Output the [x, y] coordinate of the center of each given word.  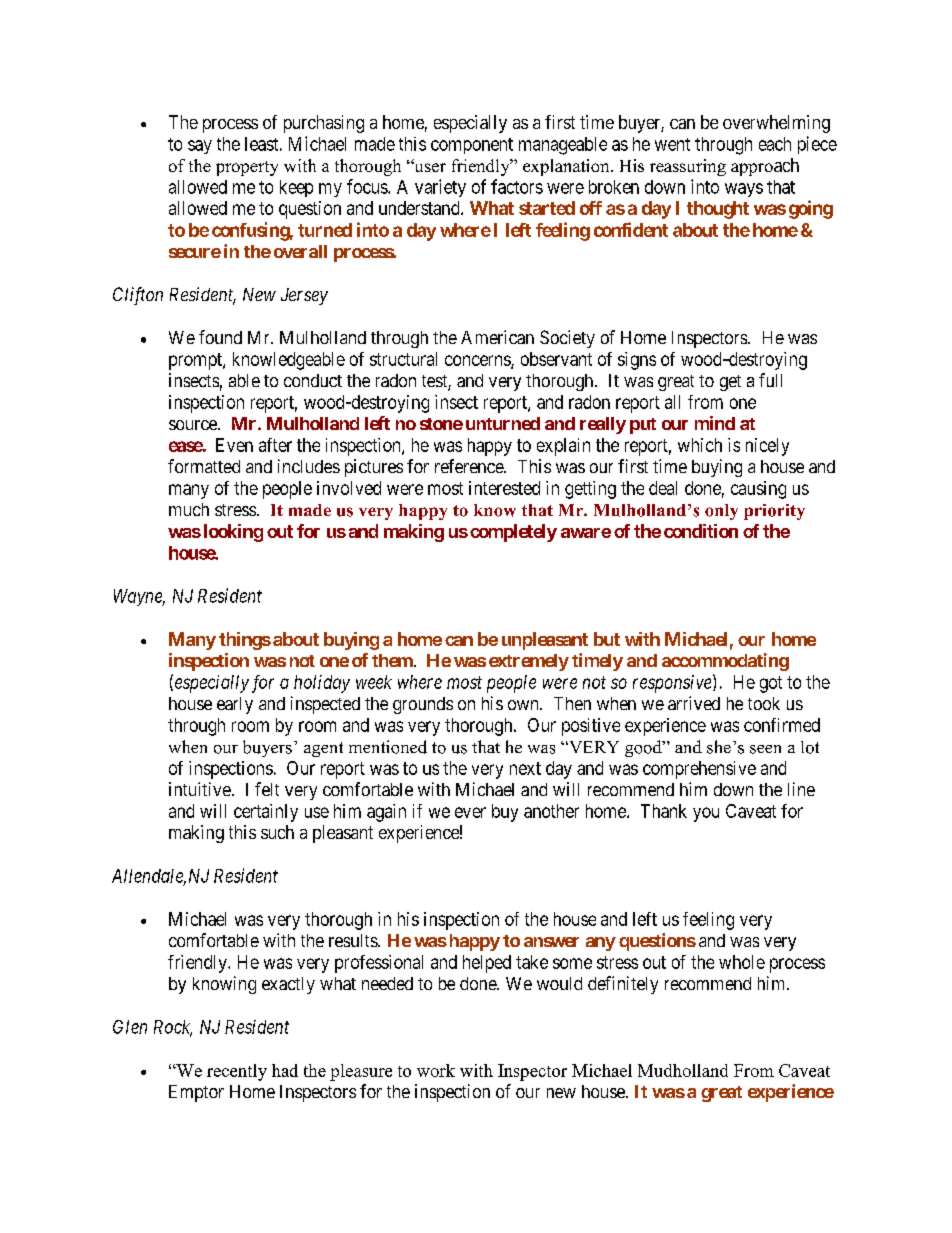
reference [470, 466]
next [525, 768]
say [200, 147]
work [436, 1070]
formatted [204, 466]
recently [237, 1072]
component [472, 146]
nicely [767, 447]
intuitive [200, 789]
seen [765, 749]
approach [765, 167]
